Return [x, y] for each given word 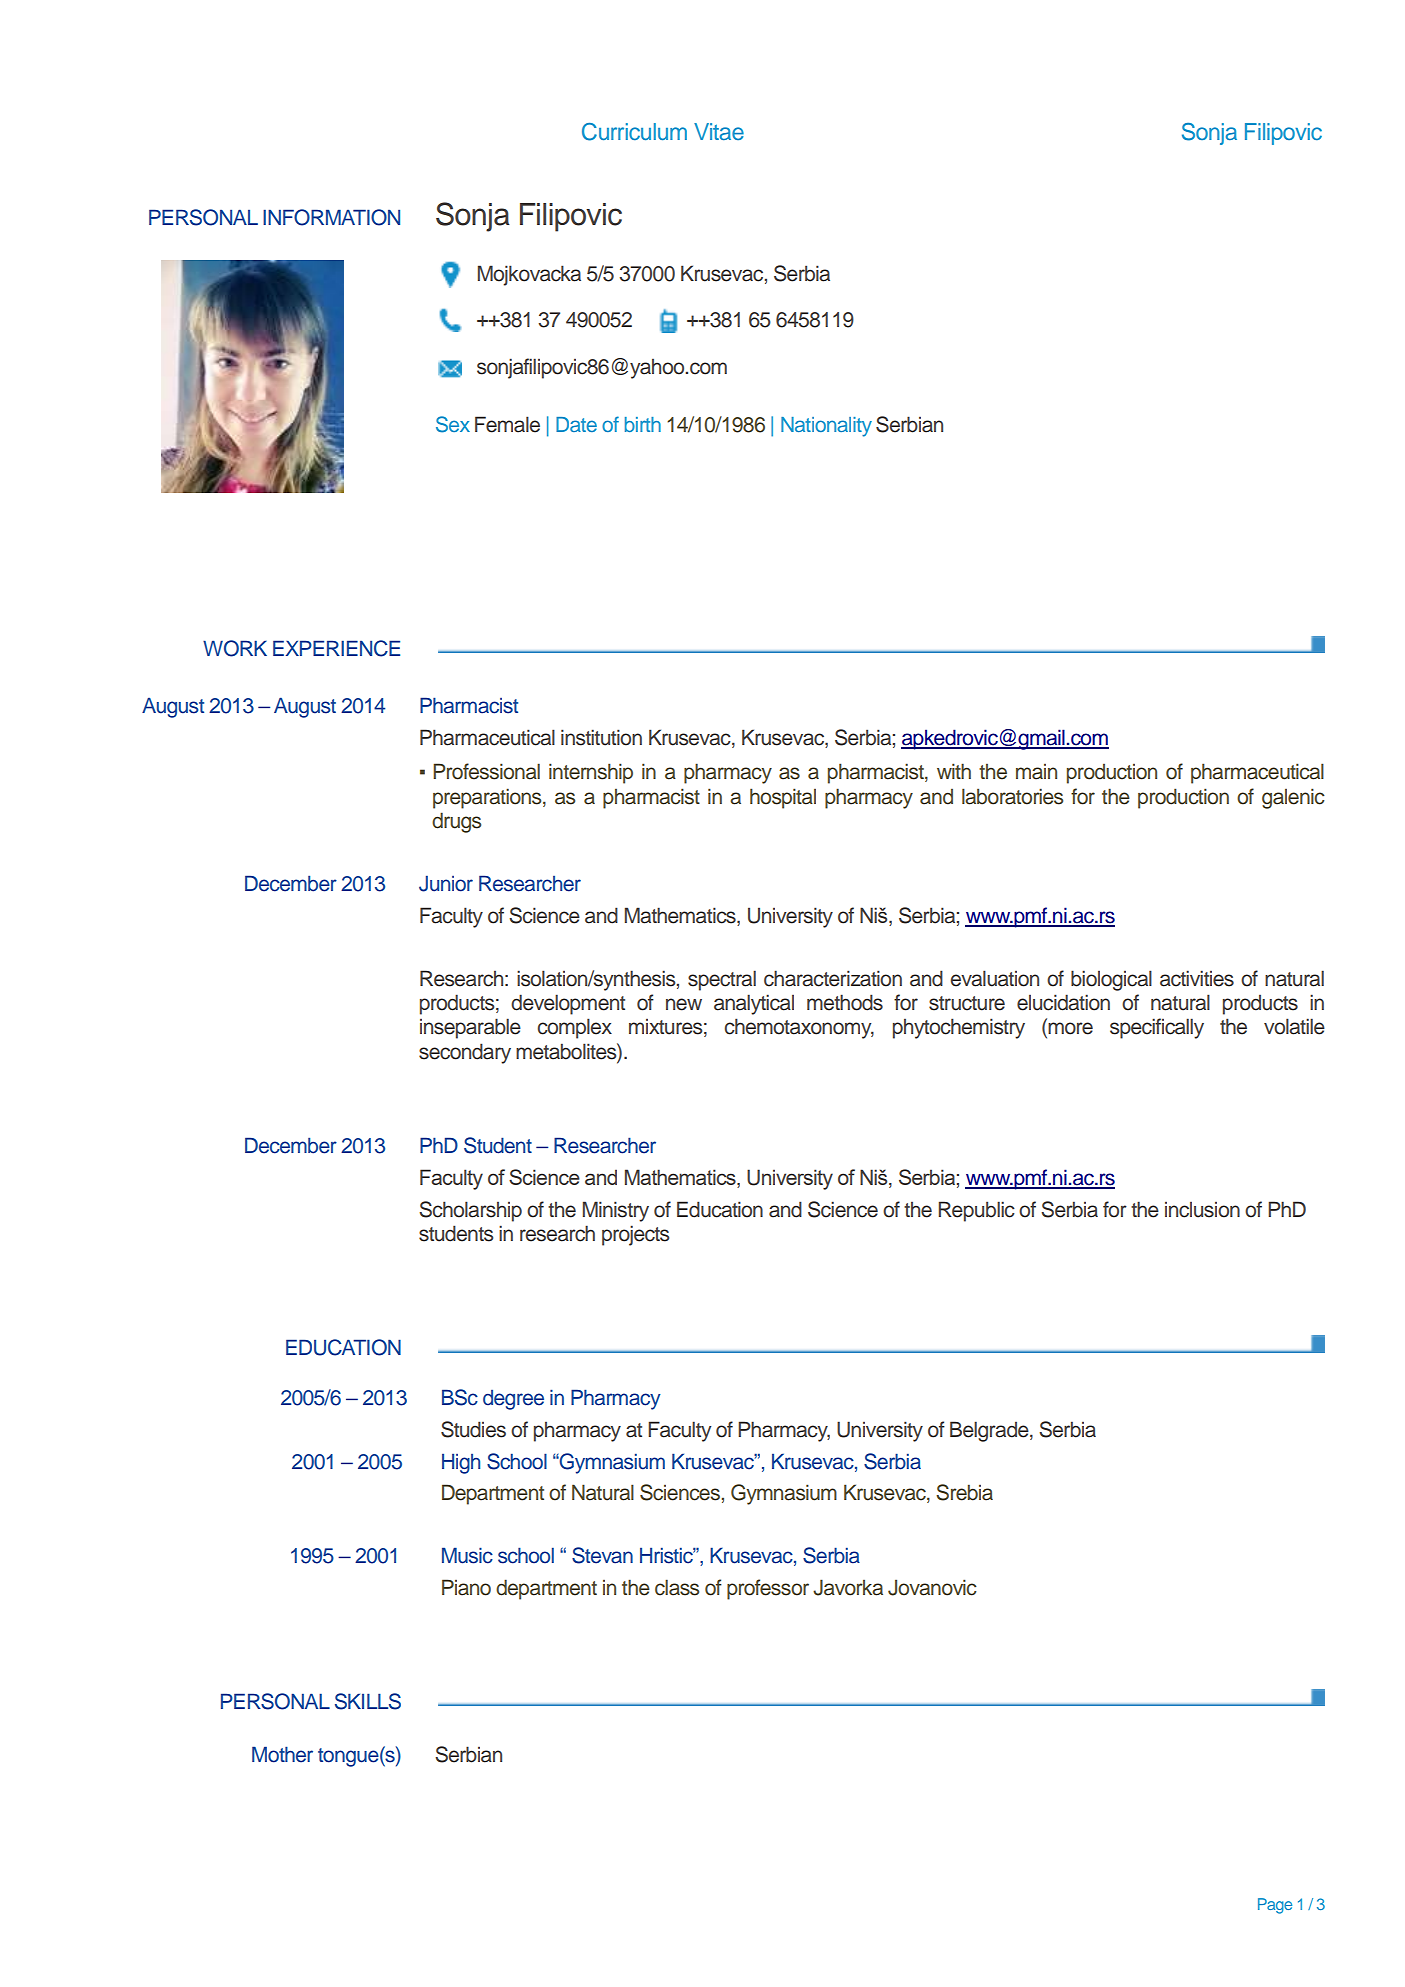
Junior [446, 883]
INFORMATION [331, 217]
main [1036, 772]
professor [768, 1589]
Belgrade [990, 1431]
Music [467, 1555]
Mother [282, 1754]
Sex [453, 424]
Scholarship [470, 1211]
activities [1197, 978]
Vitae [719, 131]
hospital [783, 798]
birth [643, 424]
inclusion [1202, 1210]
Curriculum [634, 132]
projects [635, 1235]
